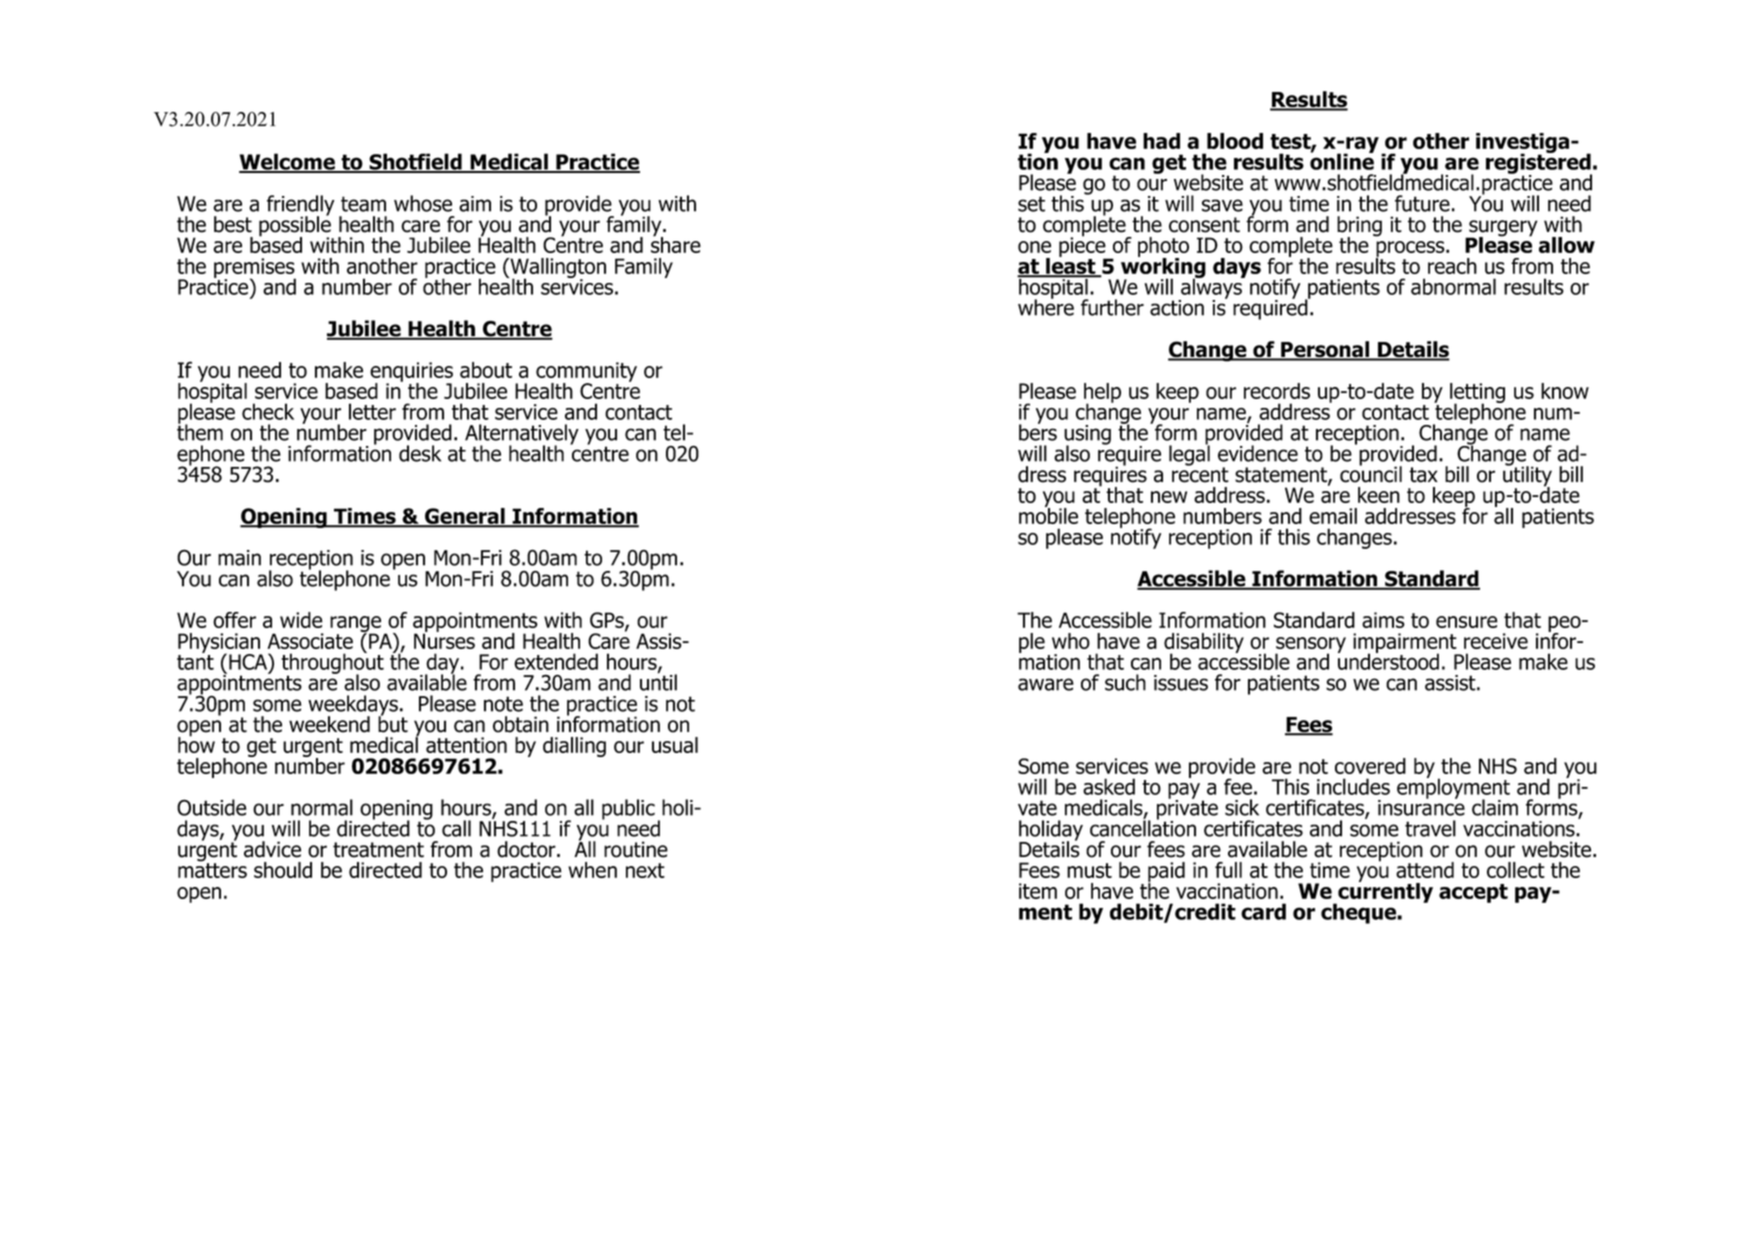  Describe the element at coordinates (329, 724) in the image. I see `weekend` at that location.
